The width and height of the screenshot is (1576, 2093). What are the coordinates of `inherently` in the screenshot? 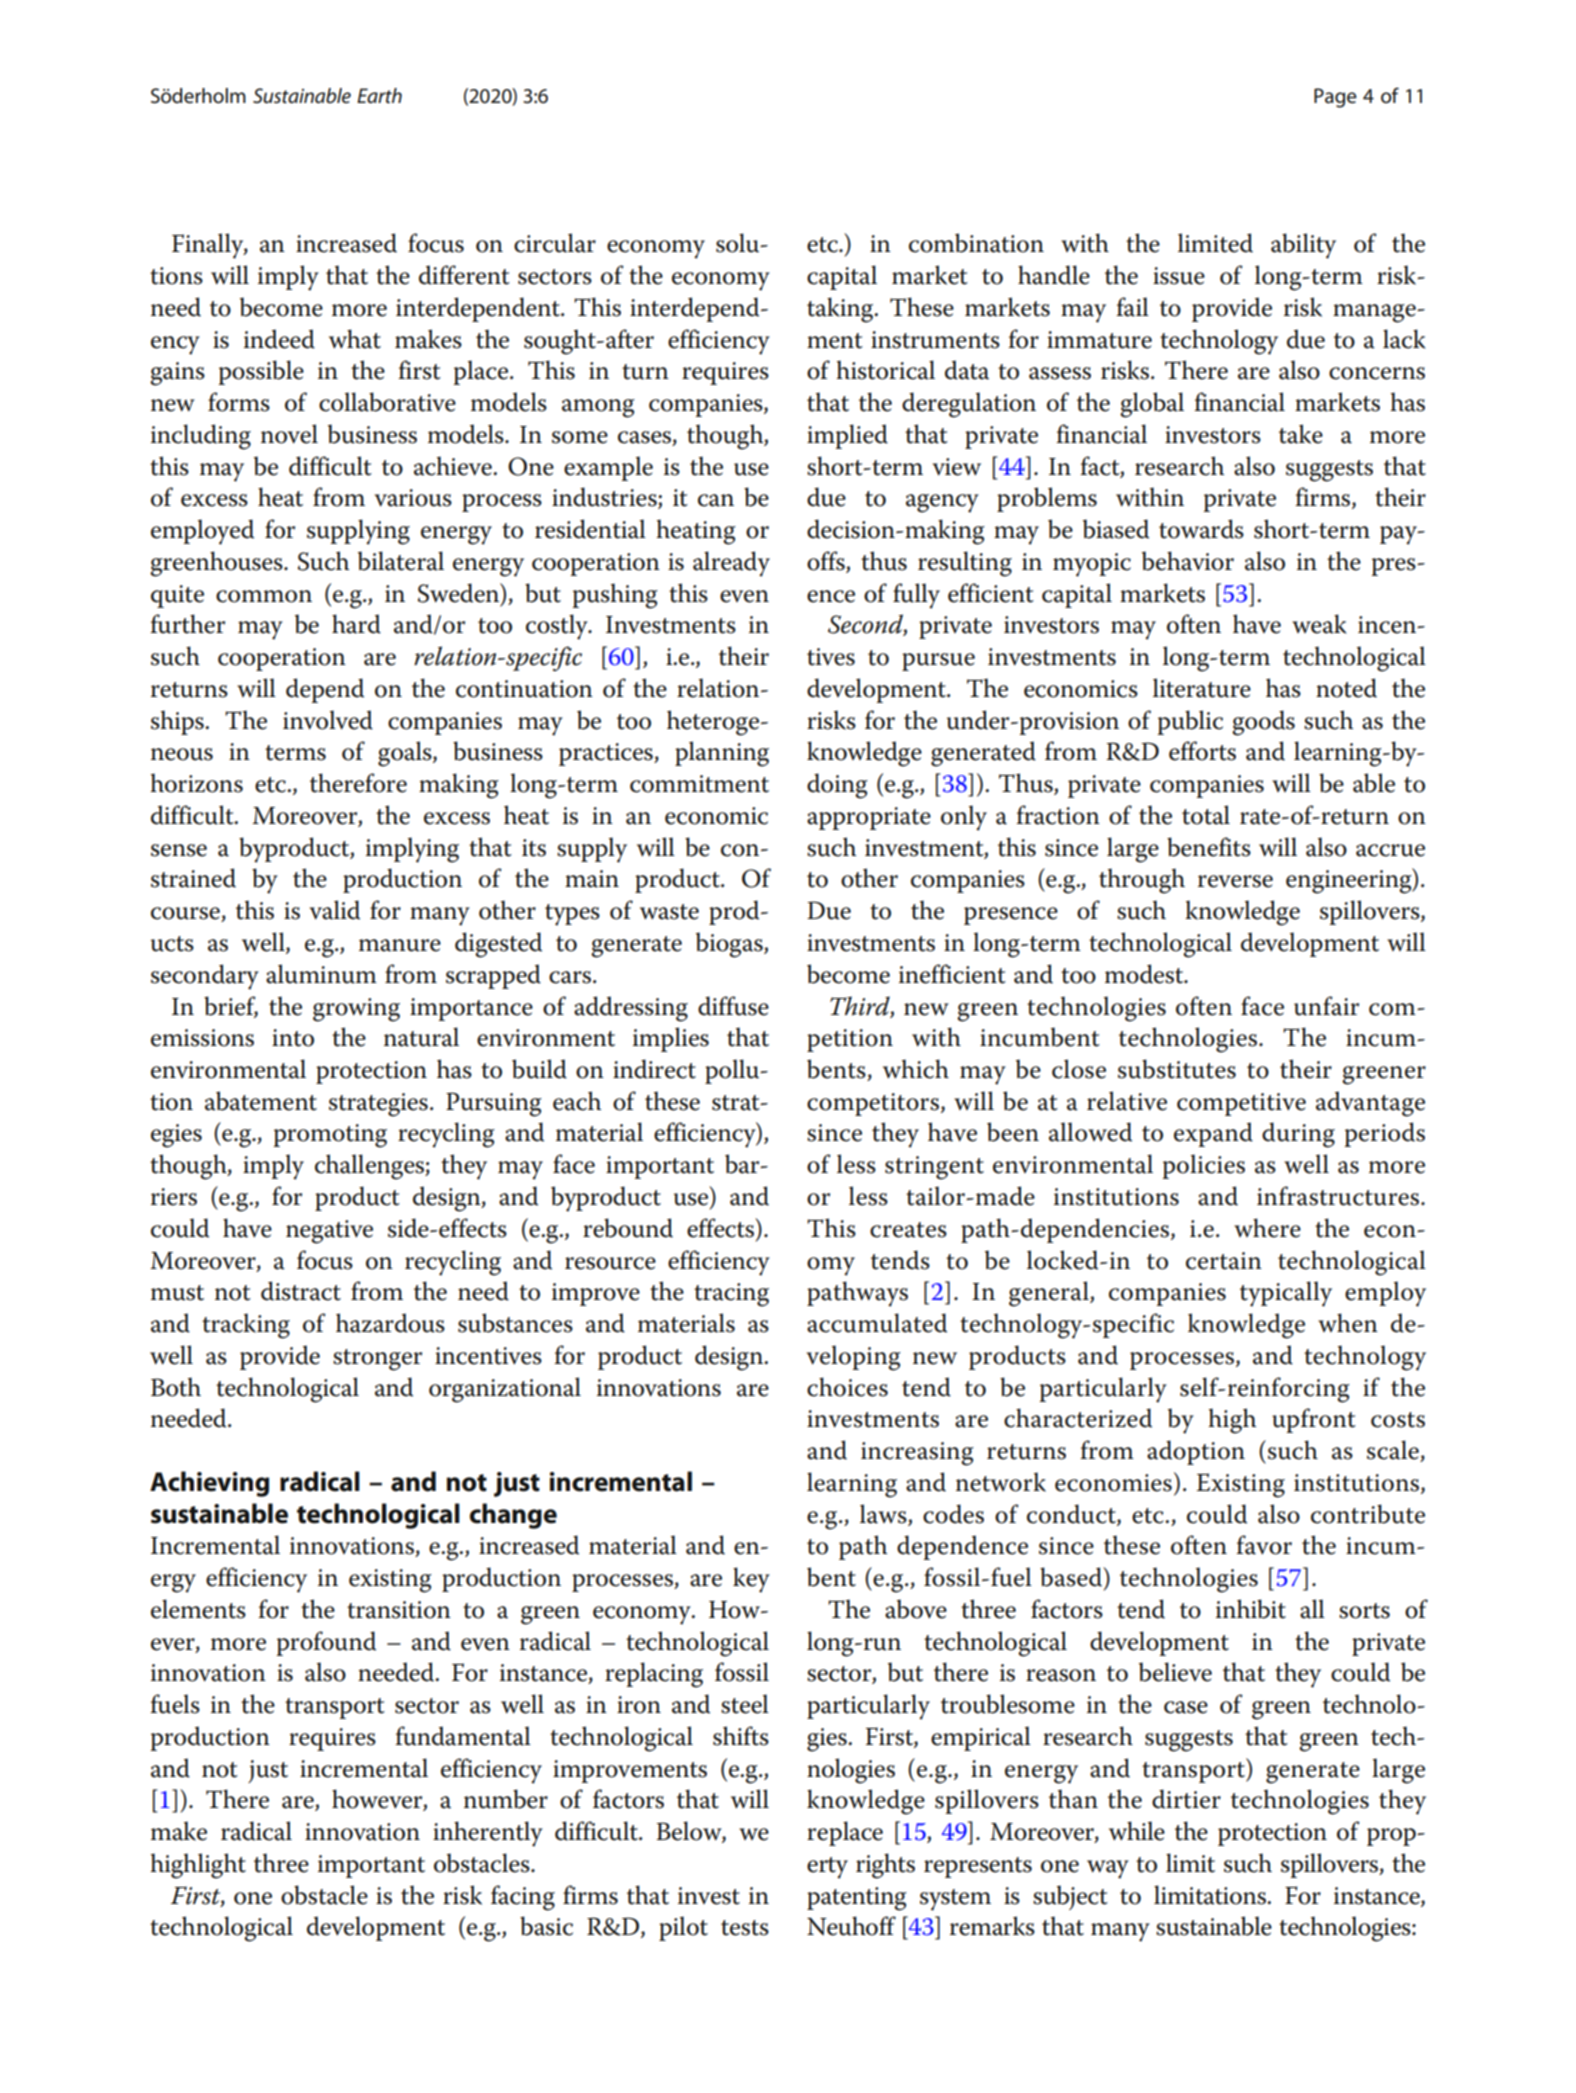 It's located at (488, 1834).
